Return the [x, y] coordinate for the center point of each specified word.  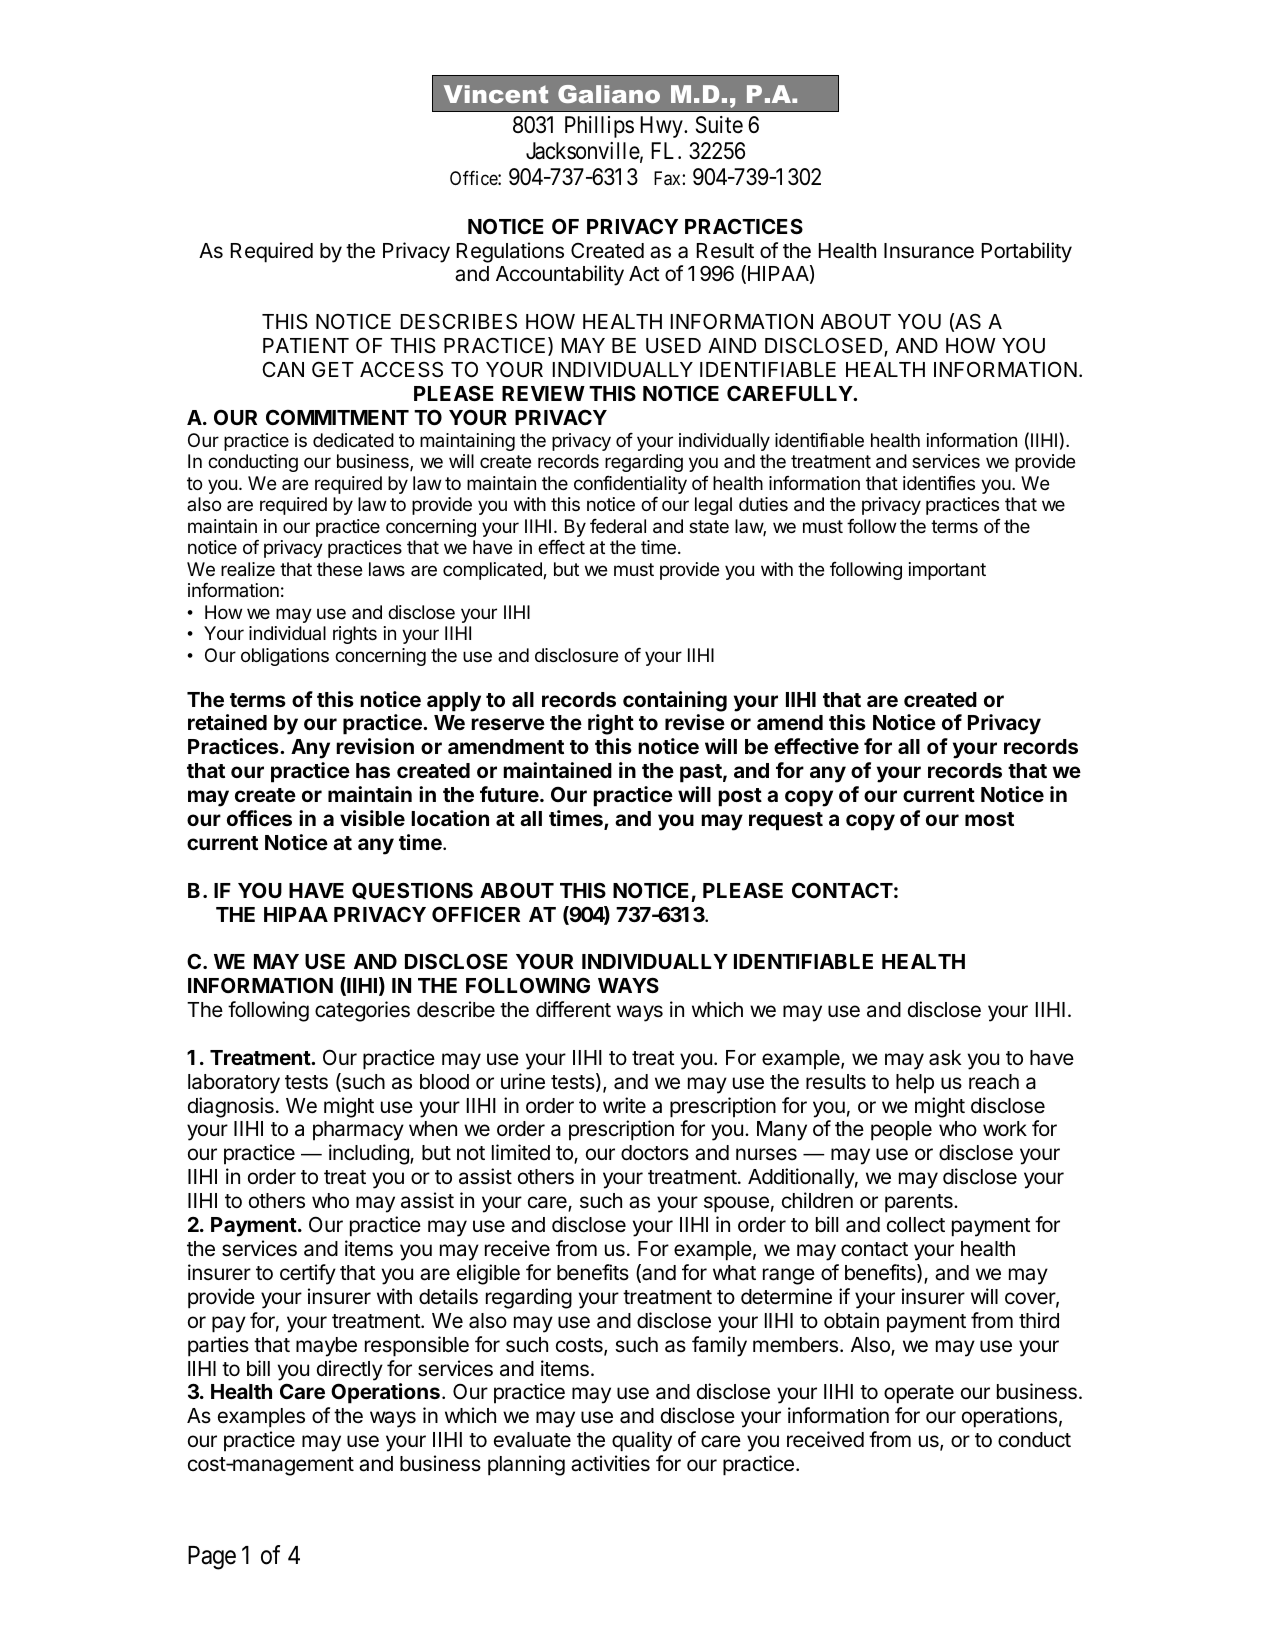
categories [362, 1011]
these [339, 569]
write [624, 1105]
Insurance [929, 251]
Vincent [496, 94]
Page [212, 1558]
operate [919, 1394]
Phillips [599, 127]
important [947, 571]
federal [618, 525]
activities [610, 1463]
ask [945, 1058]
